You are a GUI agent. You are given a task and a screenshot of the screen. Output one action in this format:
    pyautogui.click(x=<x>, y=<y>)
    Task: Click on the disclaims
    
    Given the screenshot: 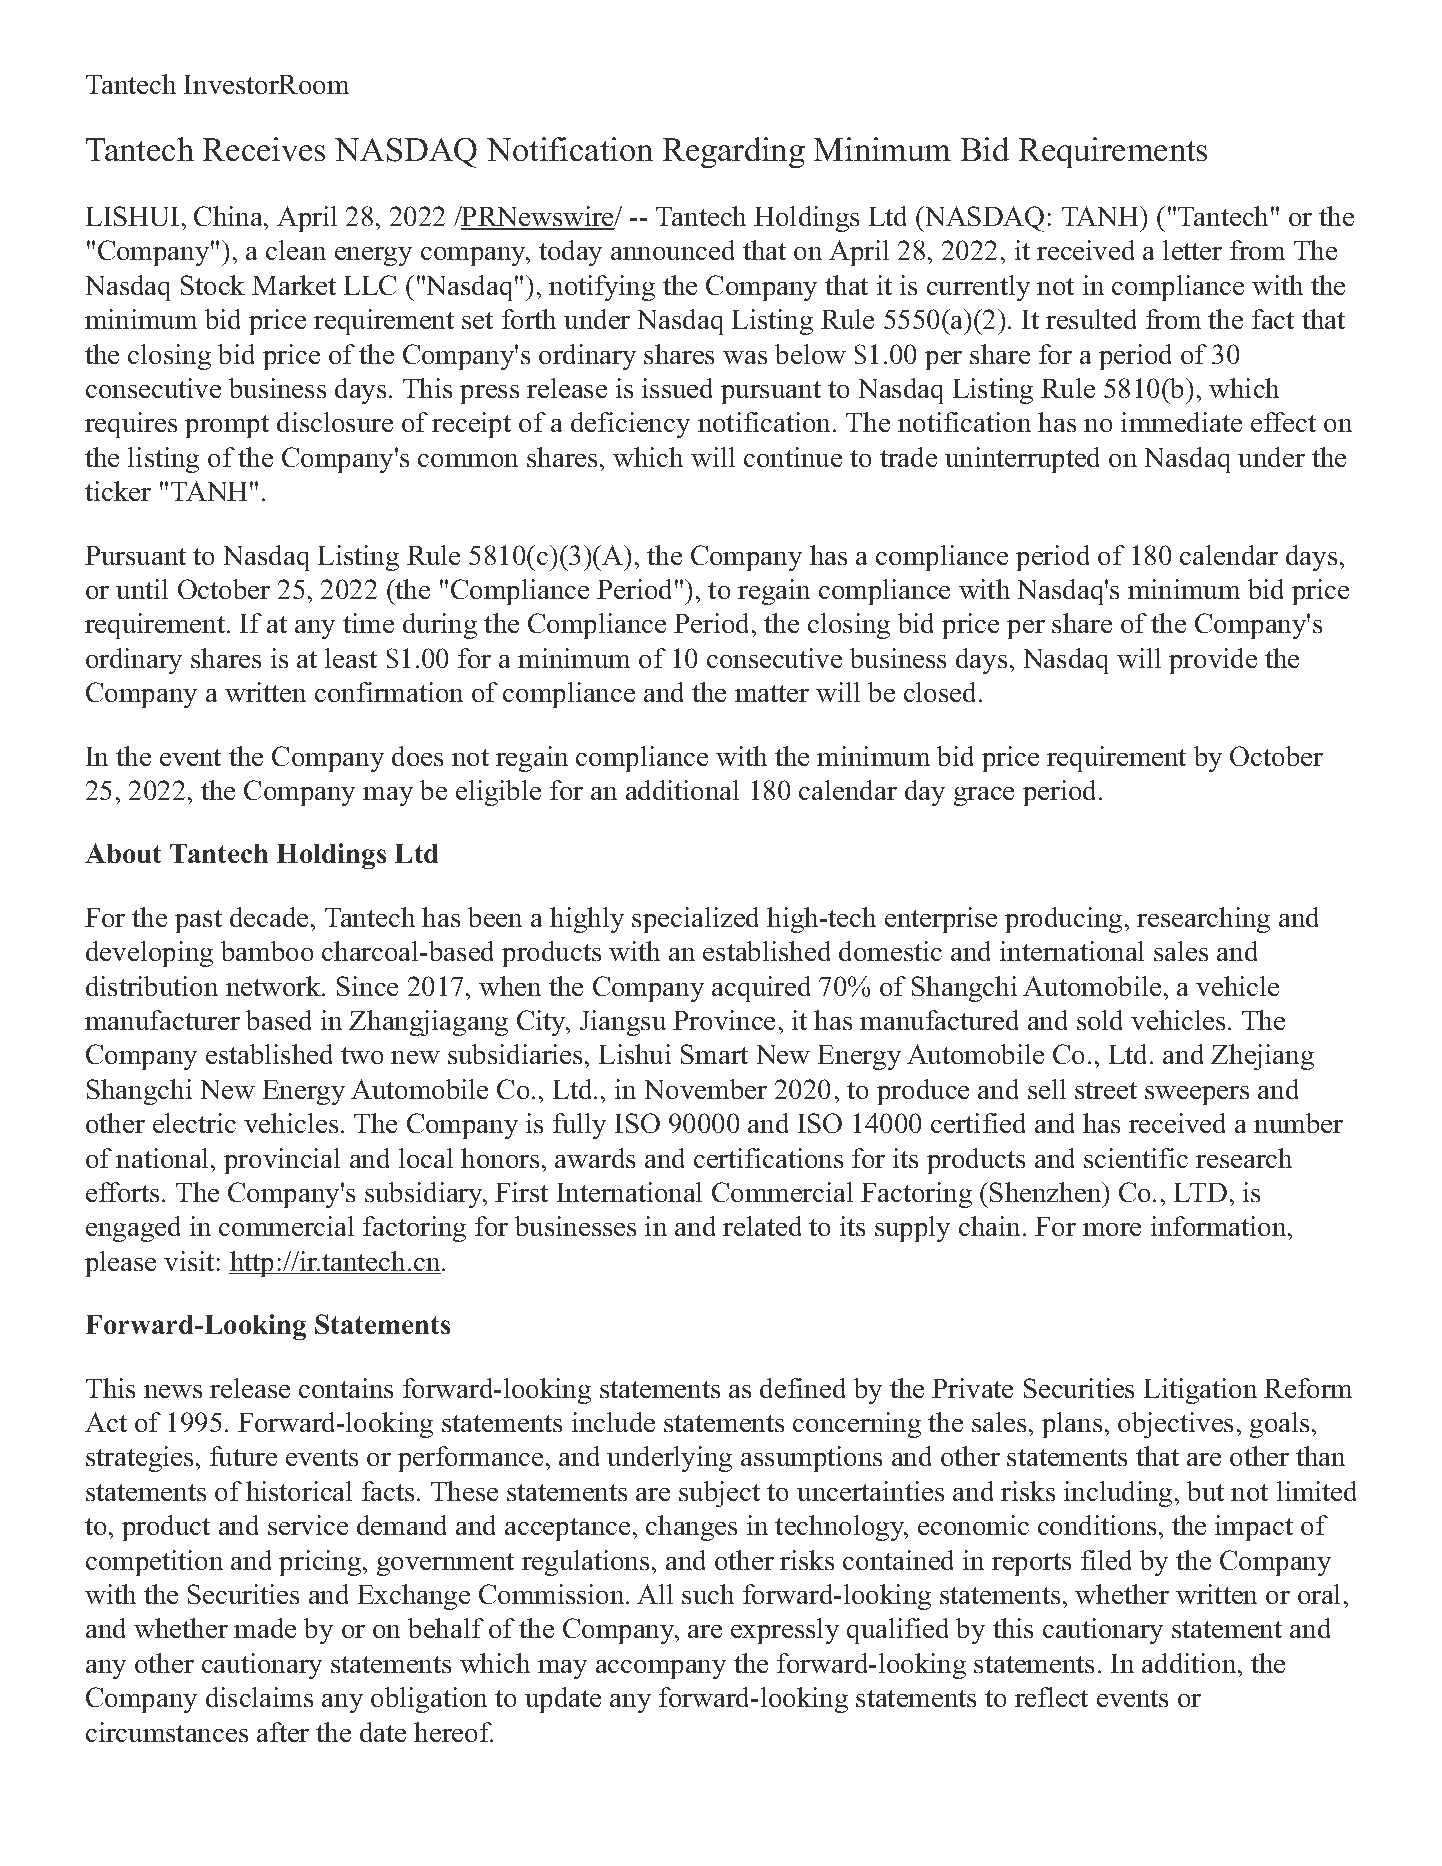 What is the action you would take?
    pyautogui.click(x=259, y=1697)
